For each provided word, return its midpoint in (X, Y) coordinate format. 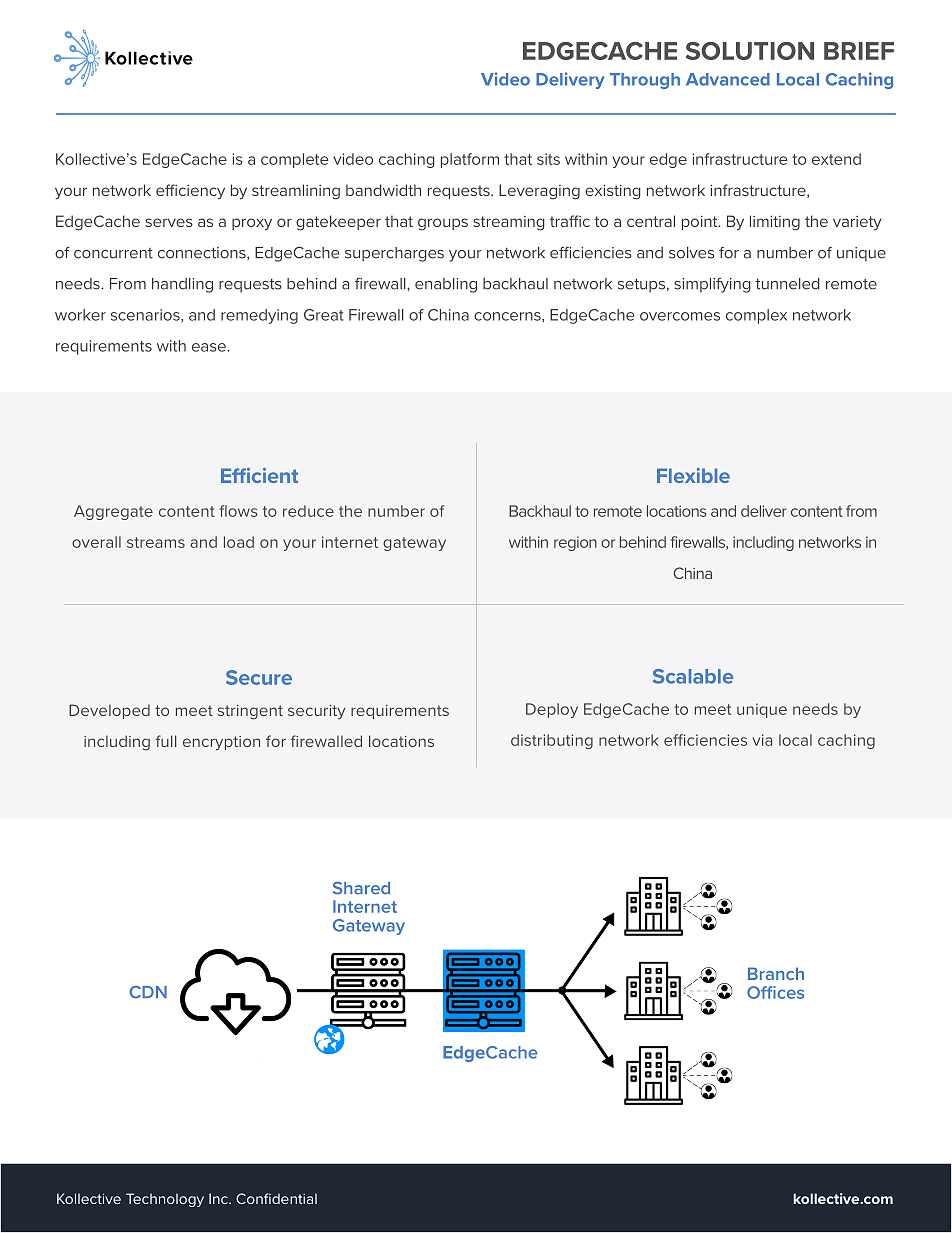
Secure (259, 677)
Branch (776, 973)
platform (470, 160)
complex (756, 316)
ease (210, 347)
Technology (165, 1200)
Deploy (552, 710)
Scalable (693, 676)
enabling (446, 285)
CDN (148, 992)
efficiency (190, 192)
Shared (361, 888)
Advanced (728, 79)
